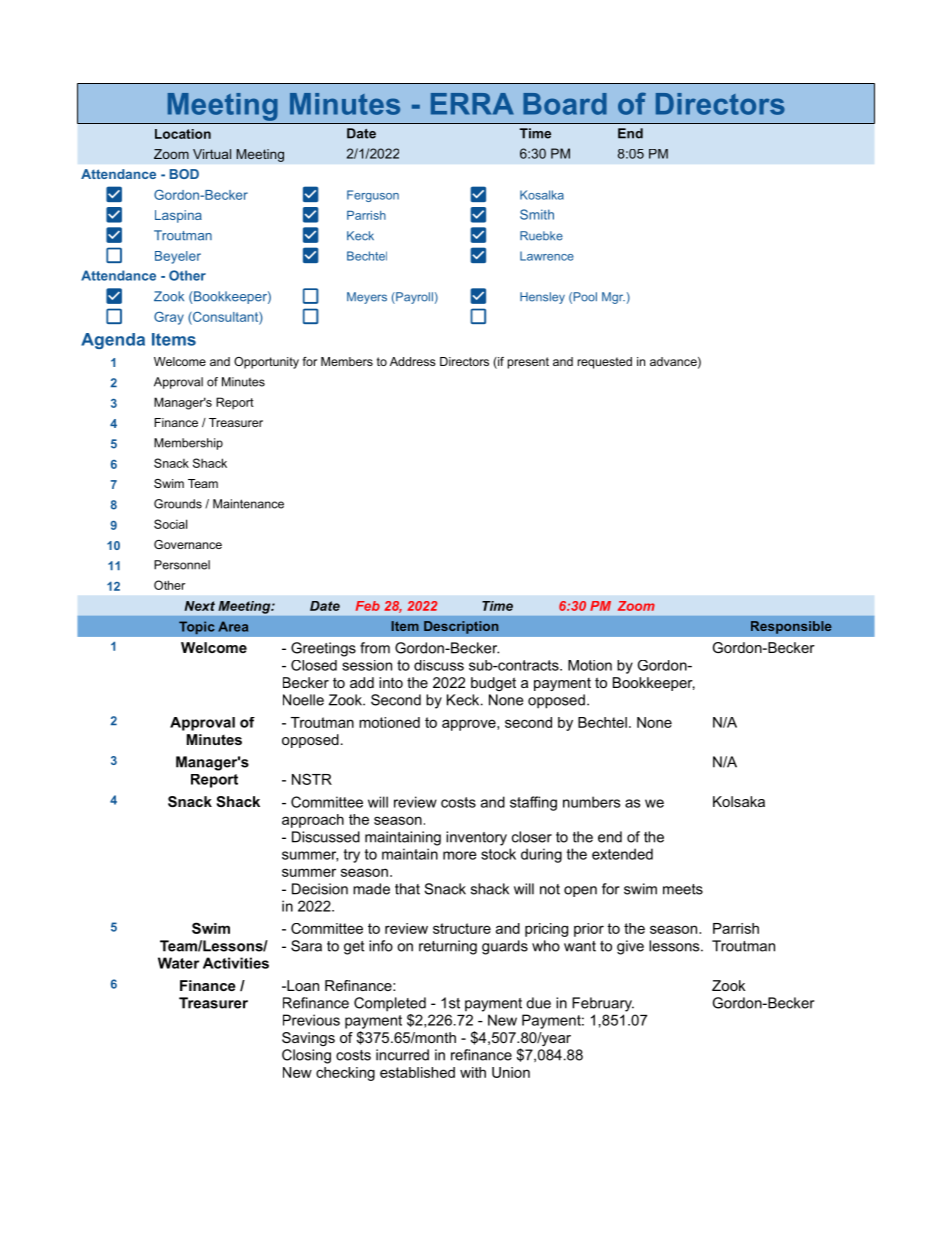 The width and height of the screenshot is (952, 1233). Describe the element at coordinates (791, 627) in the screenshot. I see `Responsible` at that location.
